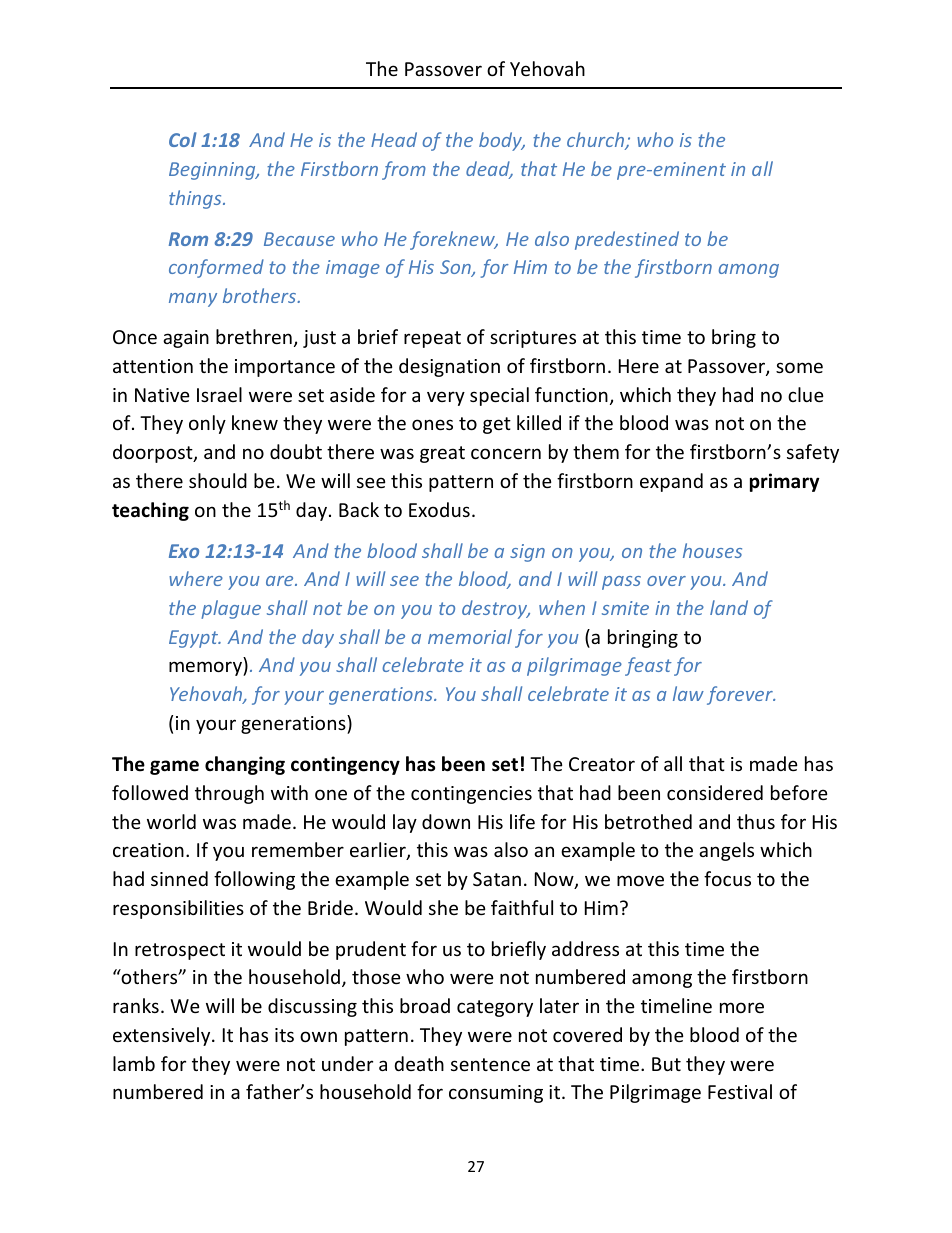  What do you see at coordinates (163, 1036) in the image?
I see `extensively` at bounding box center [163, 1036].
